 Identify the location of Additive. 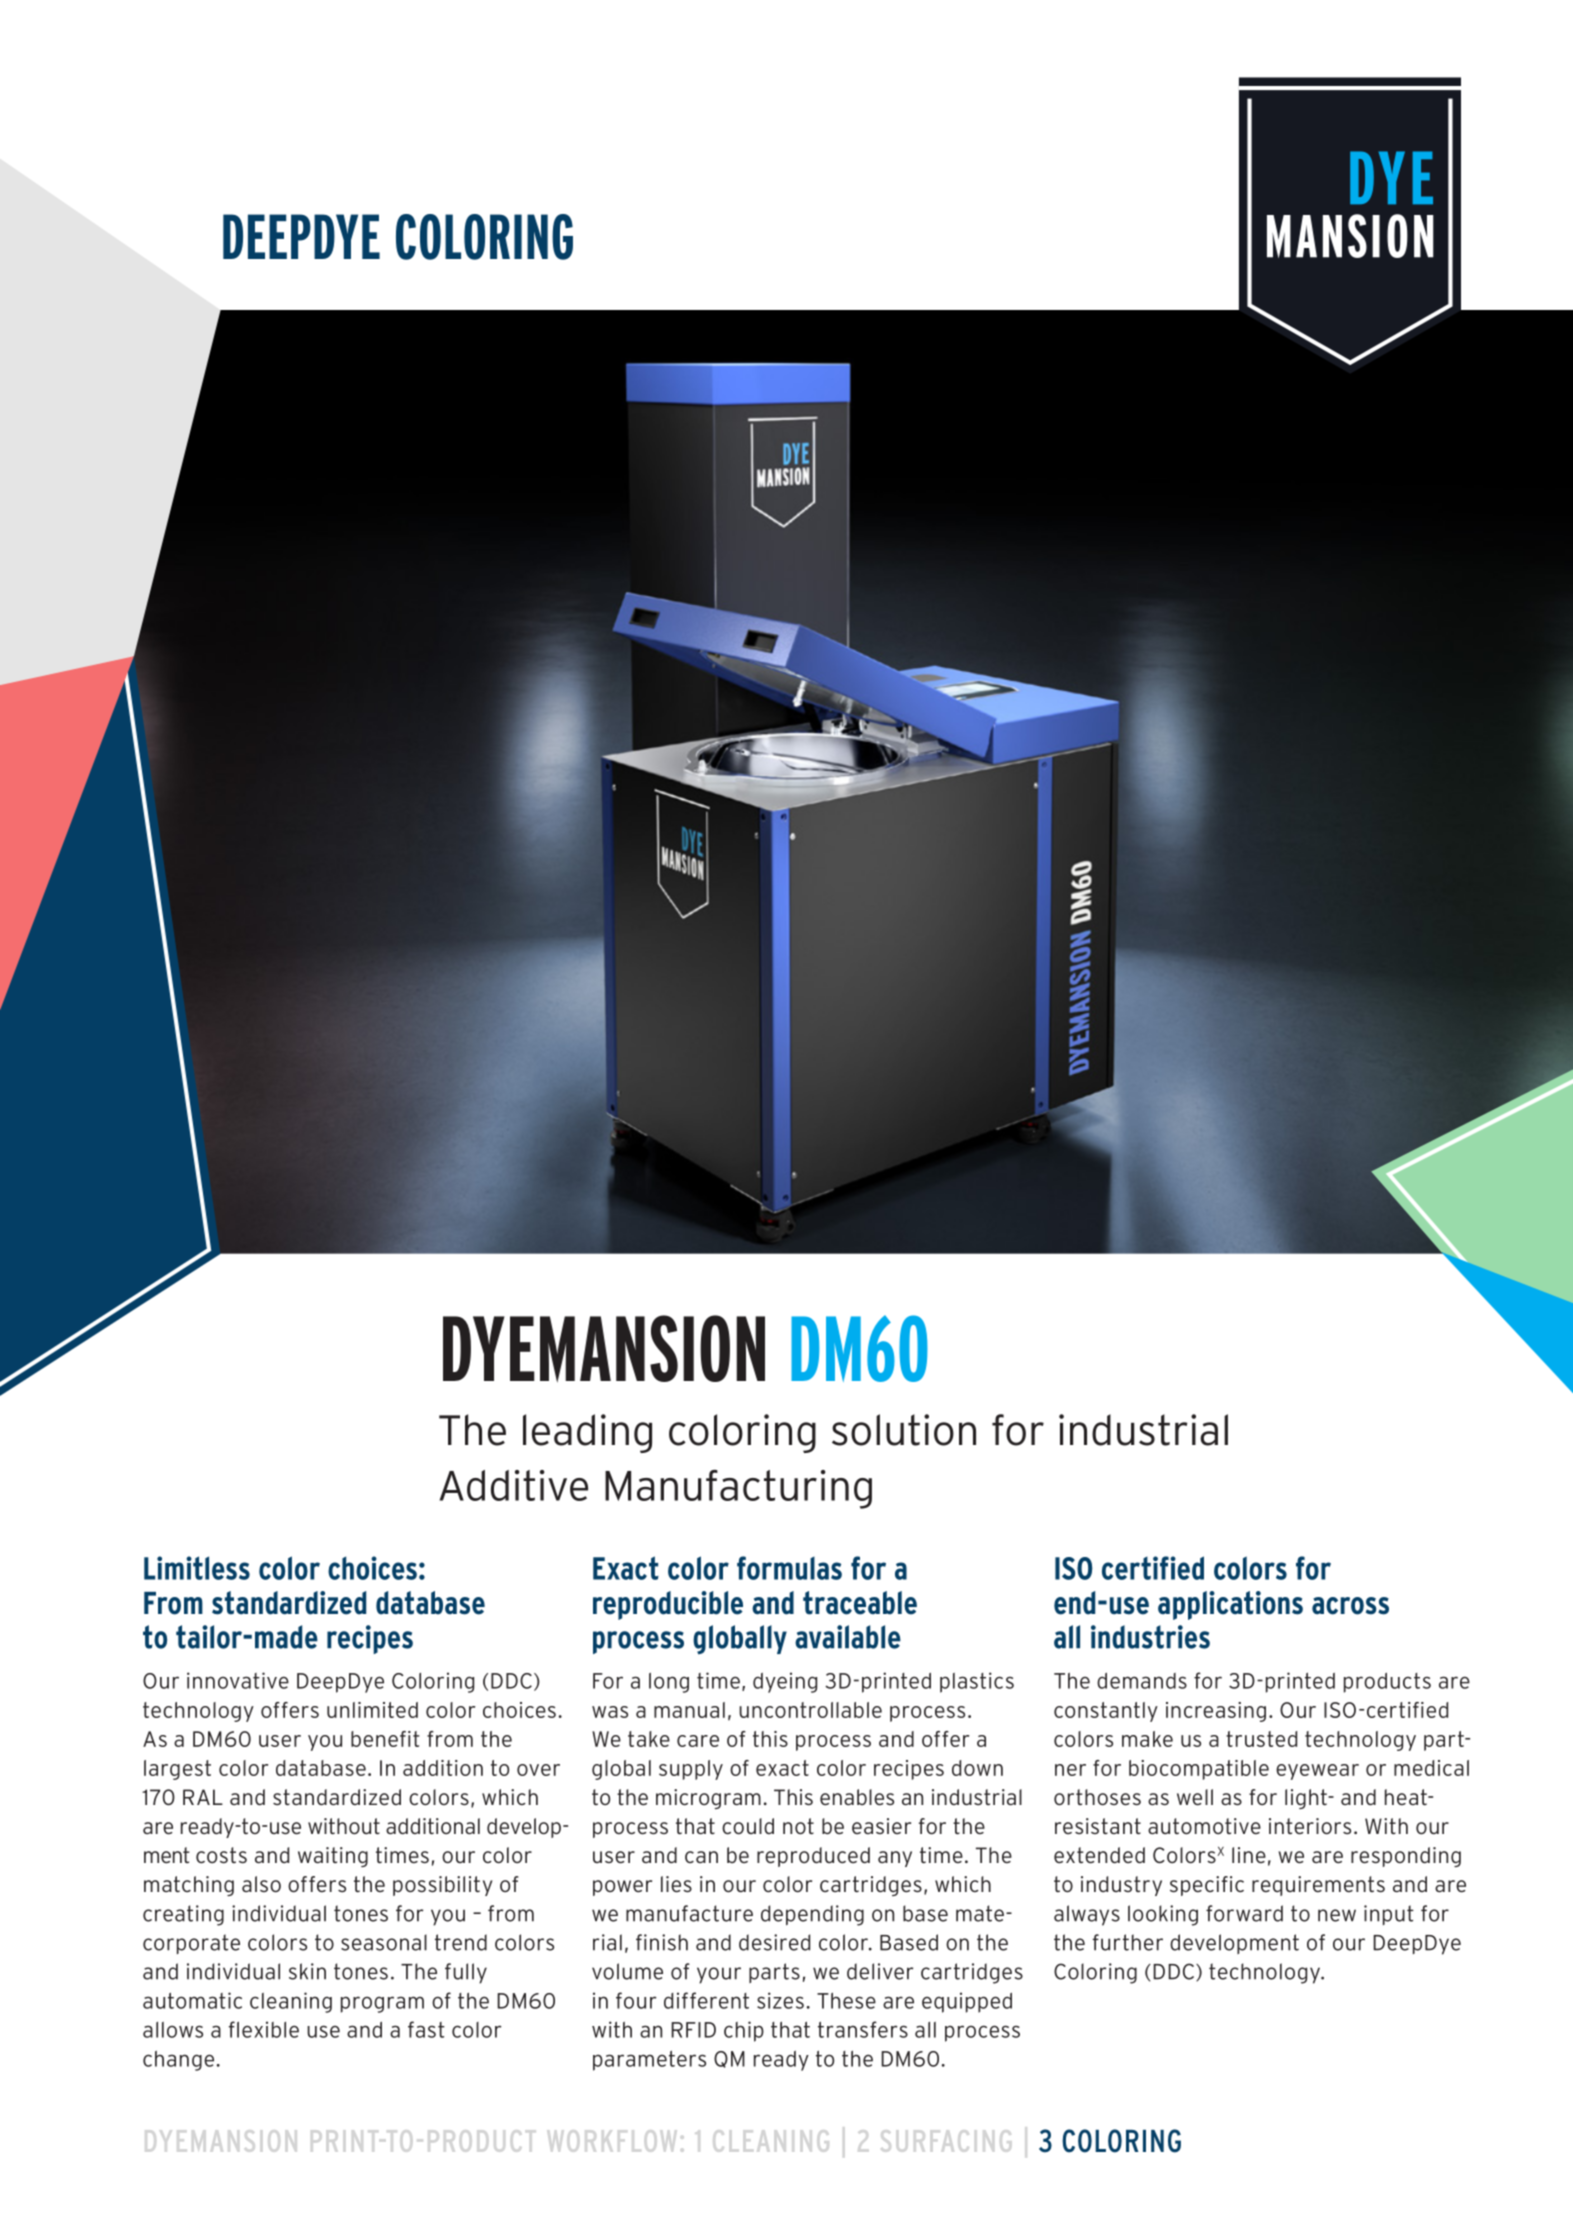
(514, 1485).
